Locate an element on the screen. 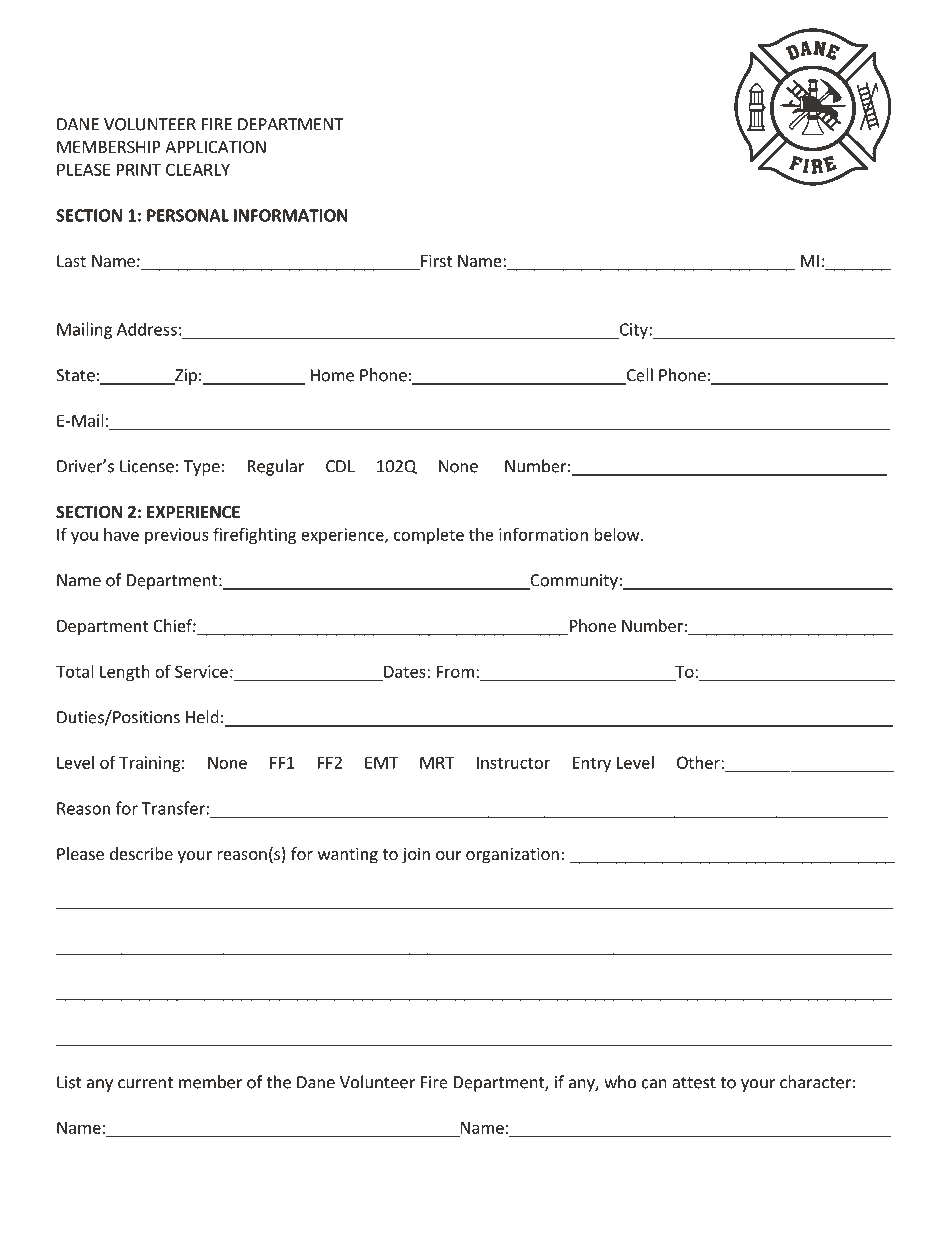 The image size is (952, 1233). Length is located at coordinates (125, 673).
